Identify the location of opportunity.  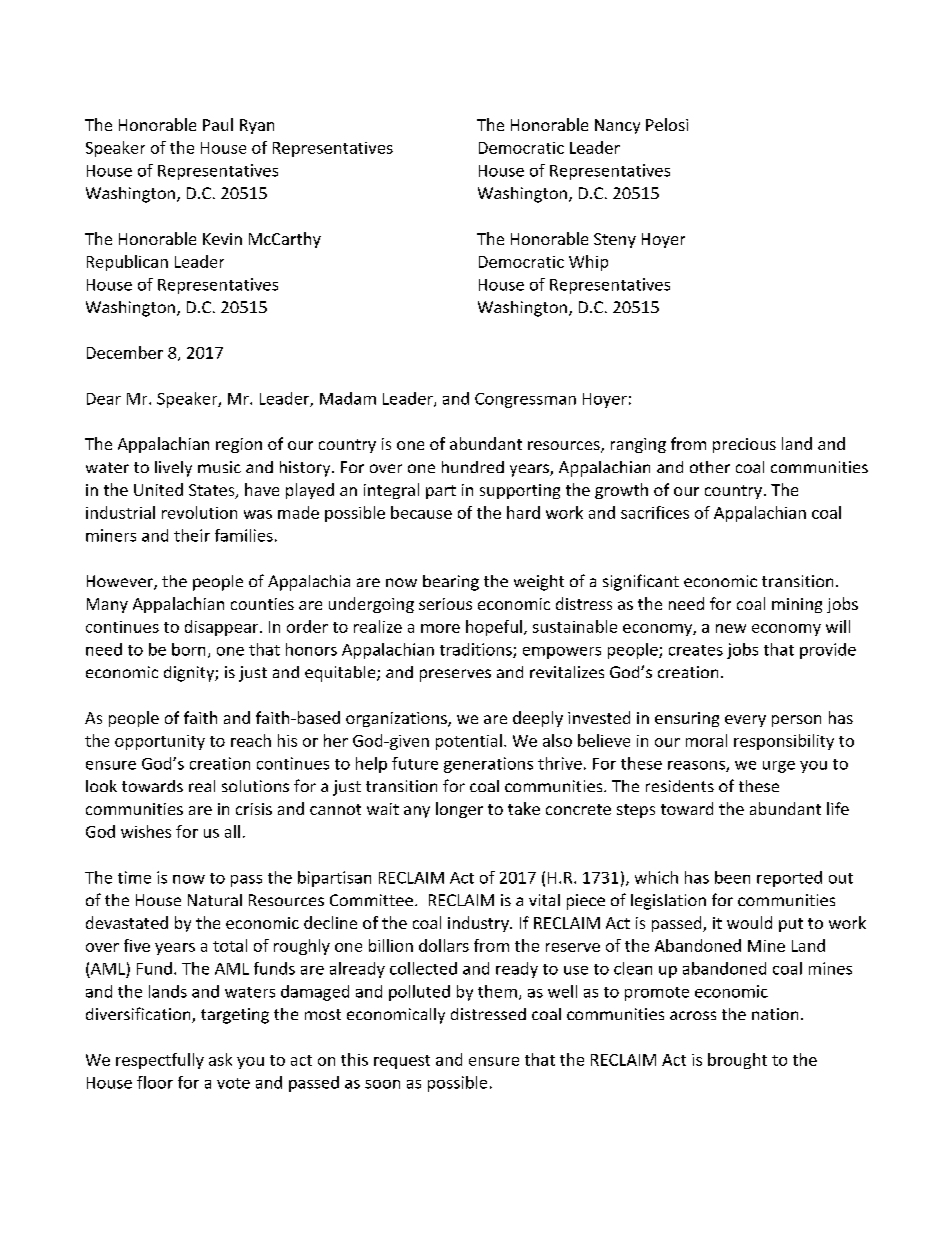
(160, 742).
